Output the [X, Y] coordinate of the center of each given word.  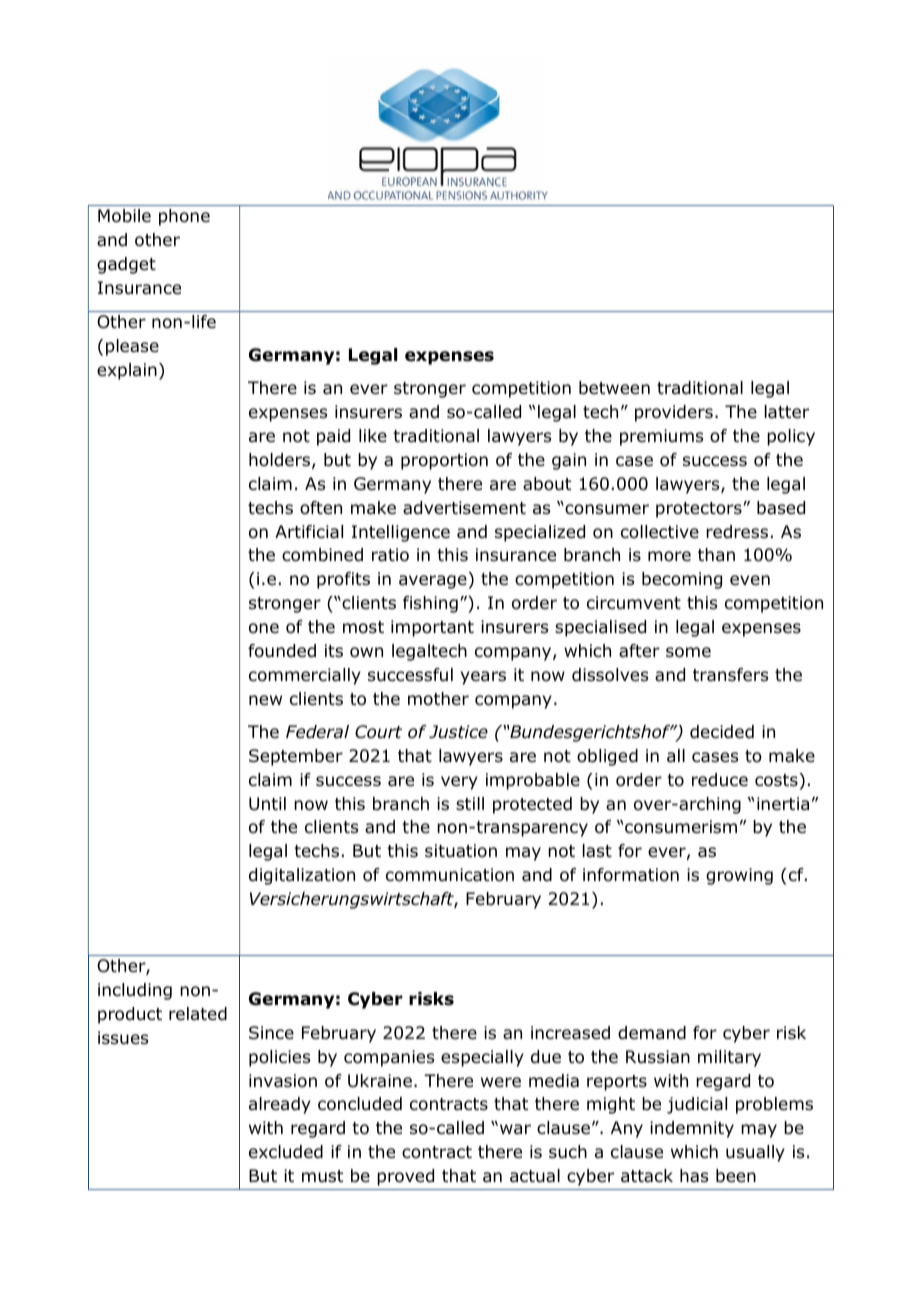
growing [739, 876]
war [515, 1129]
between [614, 388]
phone [184, 217]
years [483, 678]
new [265, 700]
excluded [286, 1152]
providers [674, 413]
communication [450, 875]
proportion [444, 461]
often [321, 508]
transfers [730, 675]
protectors [700, 510]
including [135, 991]
